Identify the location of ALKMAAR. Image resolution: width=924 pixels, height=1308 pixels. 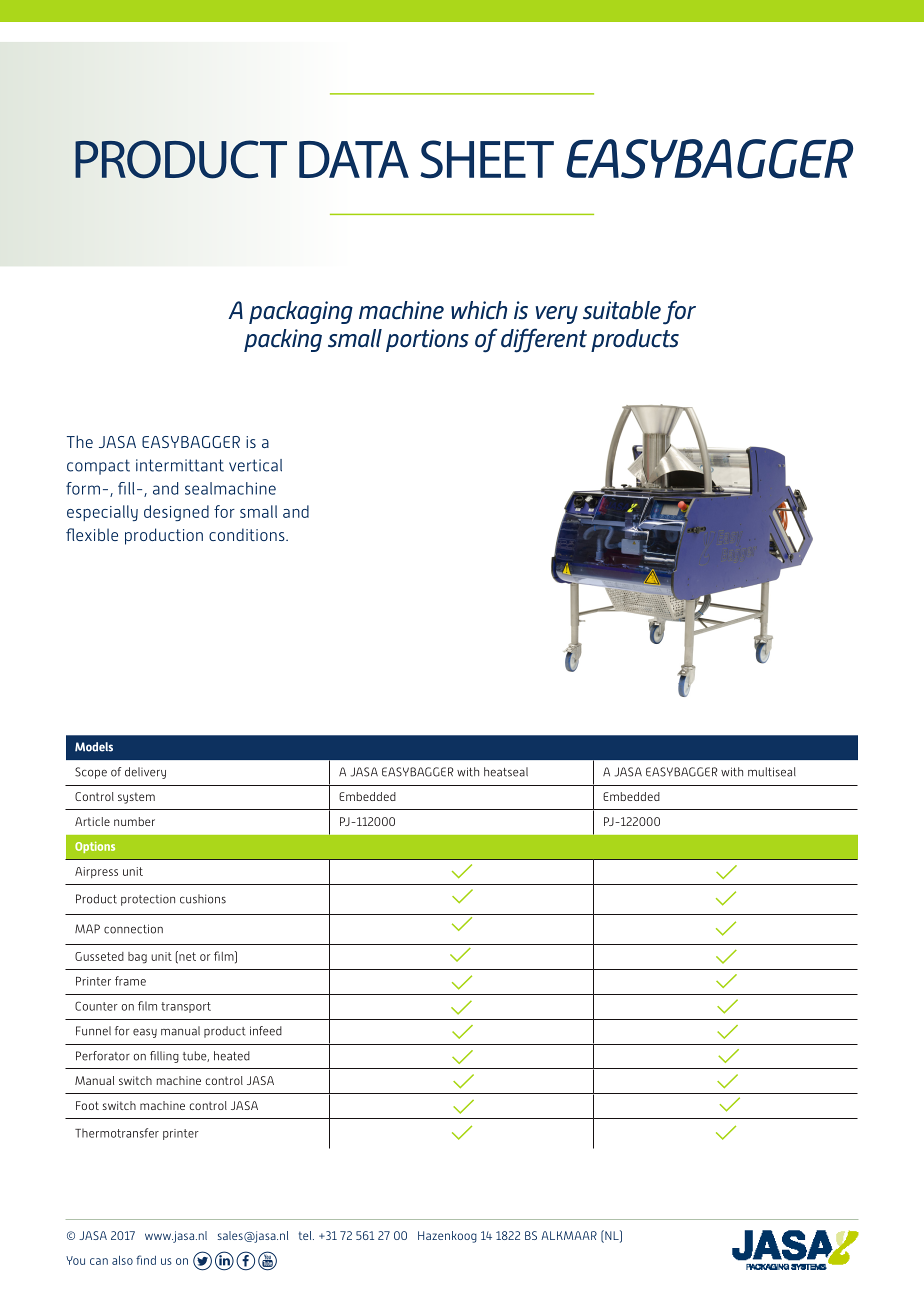
(569, 1235).
